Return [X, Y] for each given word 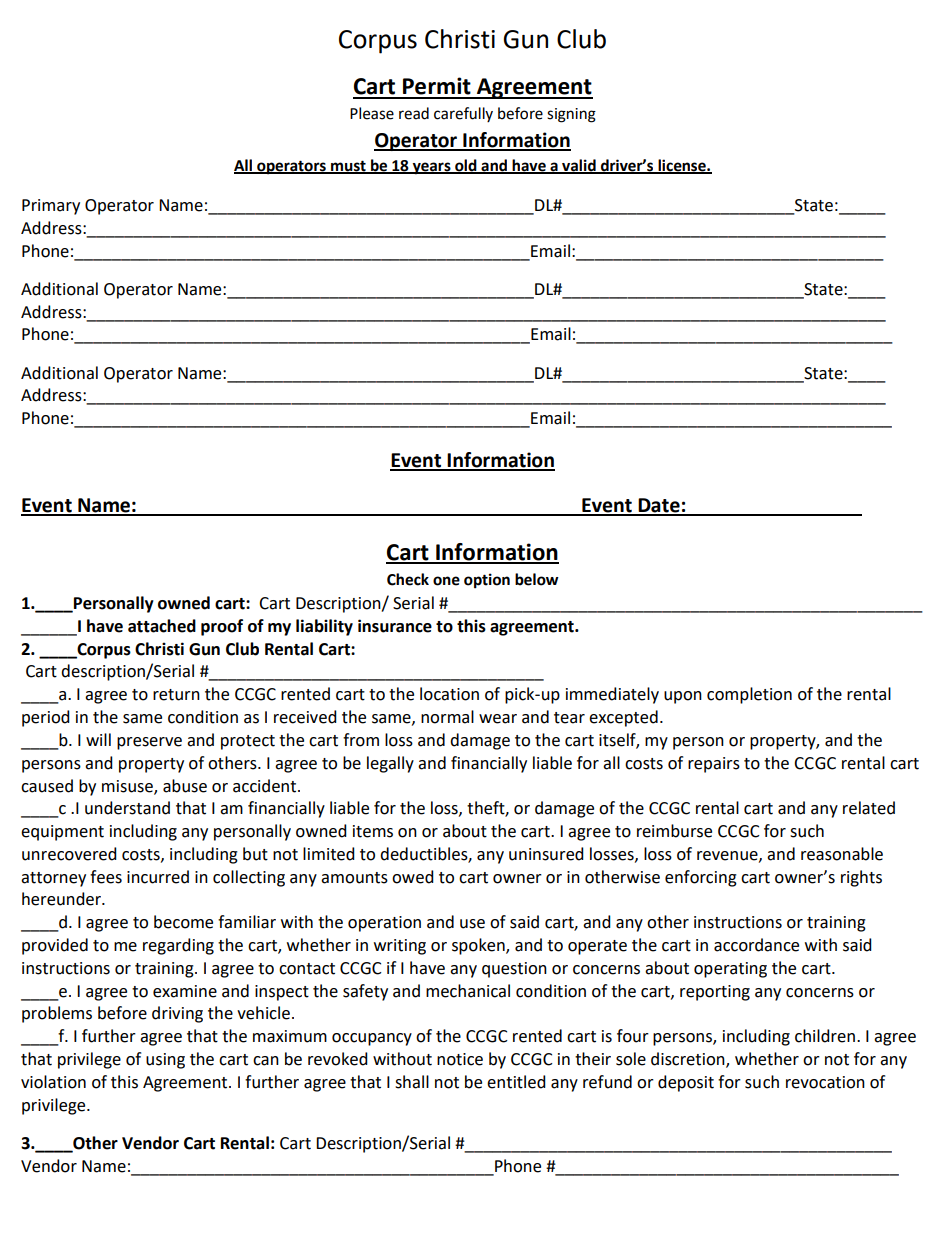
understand [127, 808]
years [432, 168]
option [487, 581]
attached [162, 626]
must [348, 166]
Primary [51, 207]
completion [749, 695]
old [466, 166]
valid [579, 166]
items [373, 831]
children [825, 1036]
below [537, 579]
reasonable [842, 854]
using [165, 1061]
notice [460, 1059]
